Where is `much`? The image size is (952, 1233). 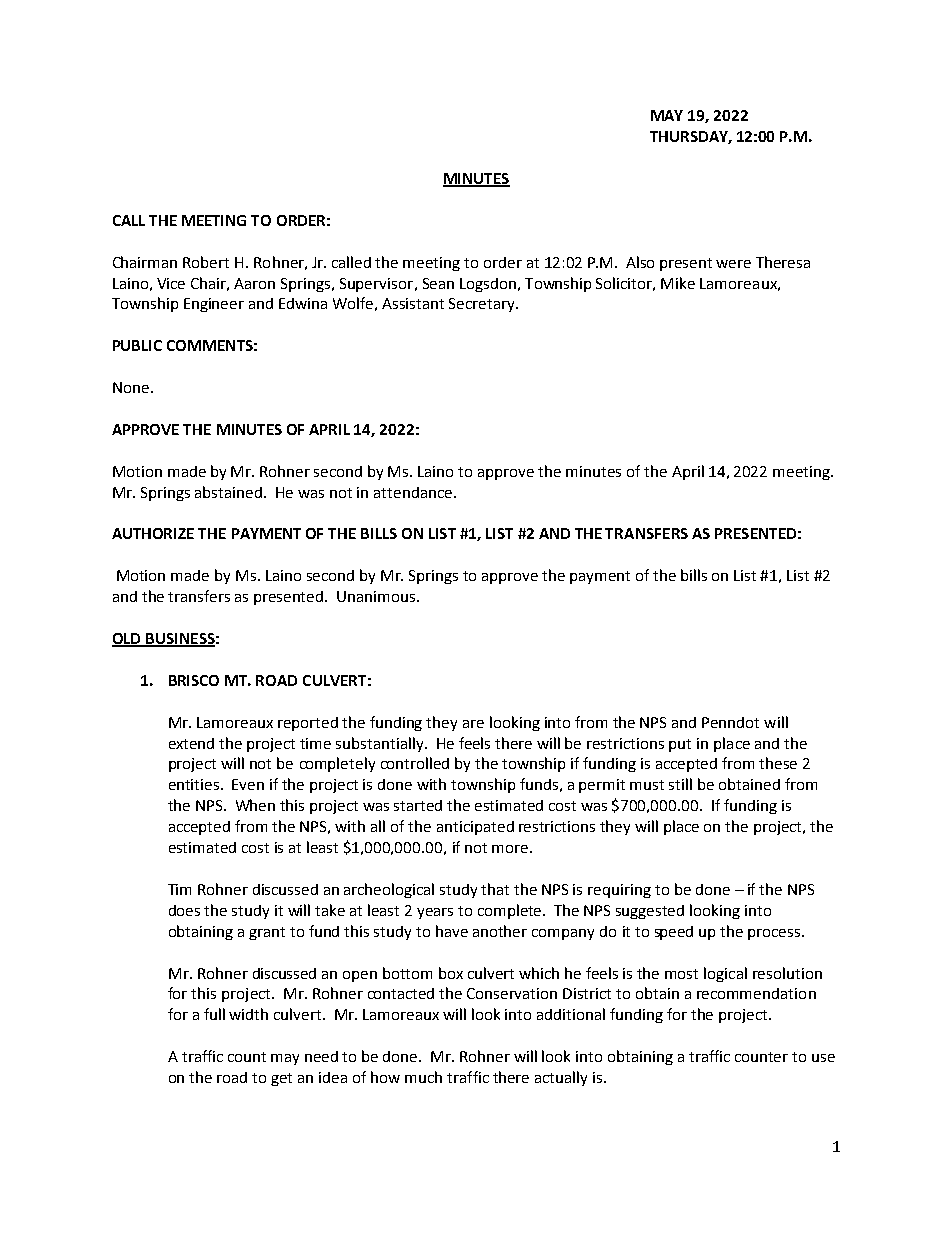 much is located at coordinates (423, 1077).
